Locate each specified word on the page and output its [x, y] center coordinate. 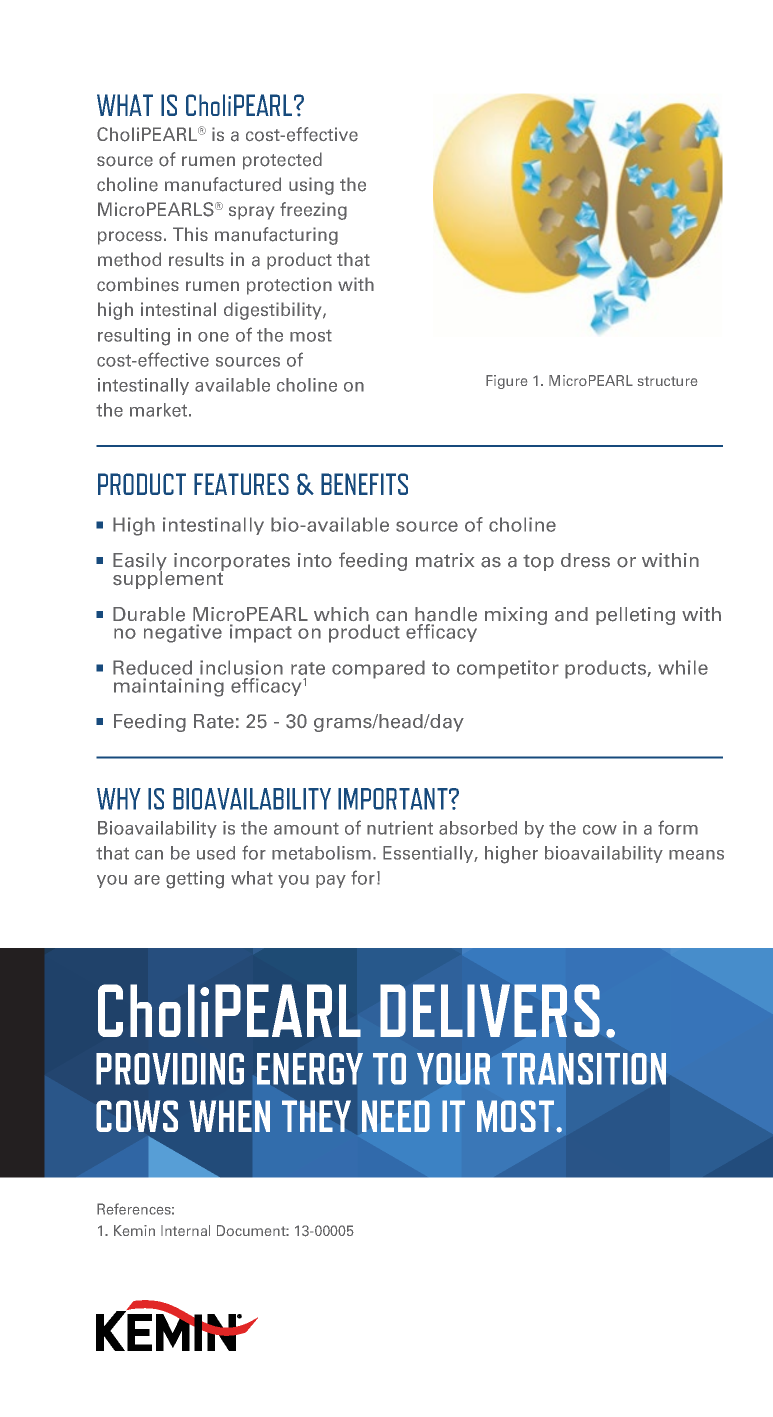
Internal [185, 1230]
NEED [396, 1116]
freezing [313, 211]
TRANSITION [584, 1069]
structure [667, 381]
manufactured [223, 184]
